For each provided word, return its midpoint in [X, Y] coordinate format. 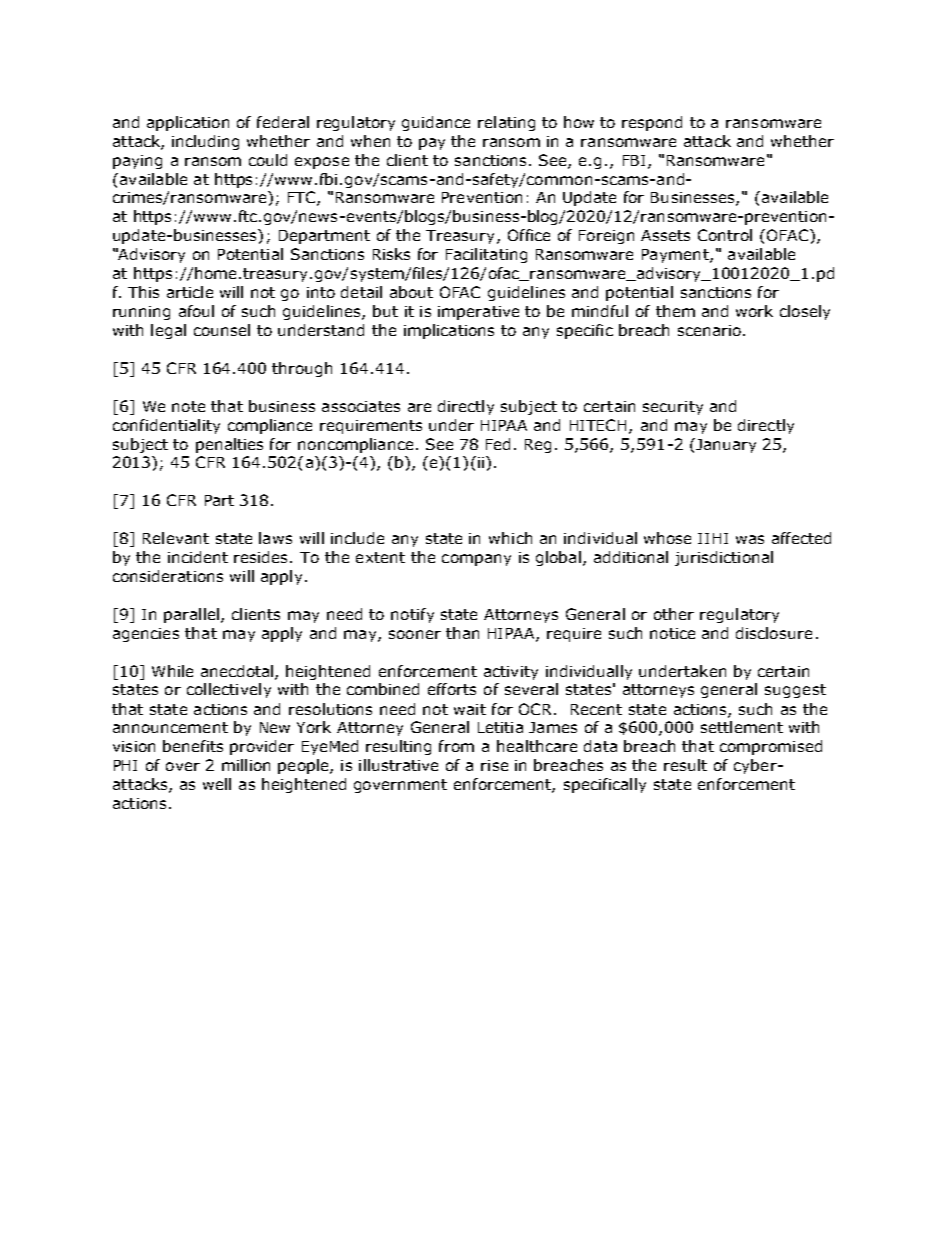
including [205, 142]
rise [494, 765]
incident [198, 557]
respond [652, 123]
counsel [222, 330]
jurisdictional [724, 558]
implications [449, 331]
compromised [771, 747]
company [476, 560]
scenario [709, 330]
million [246, 765]
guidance [436, 123]
